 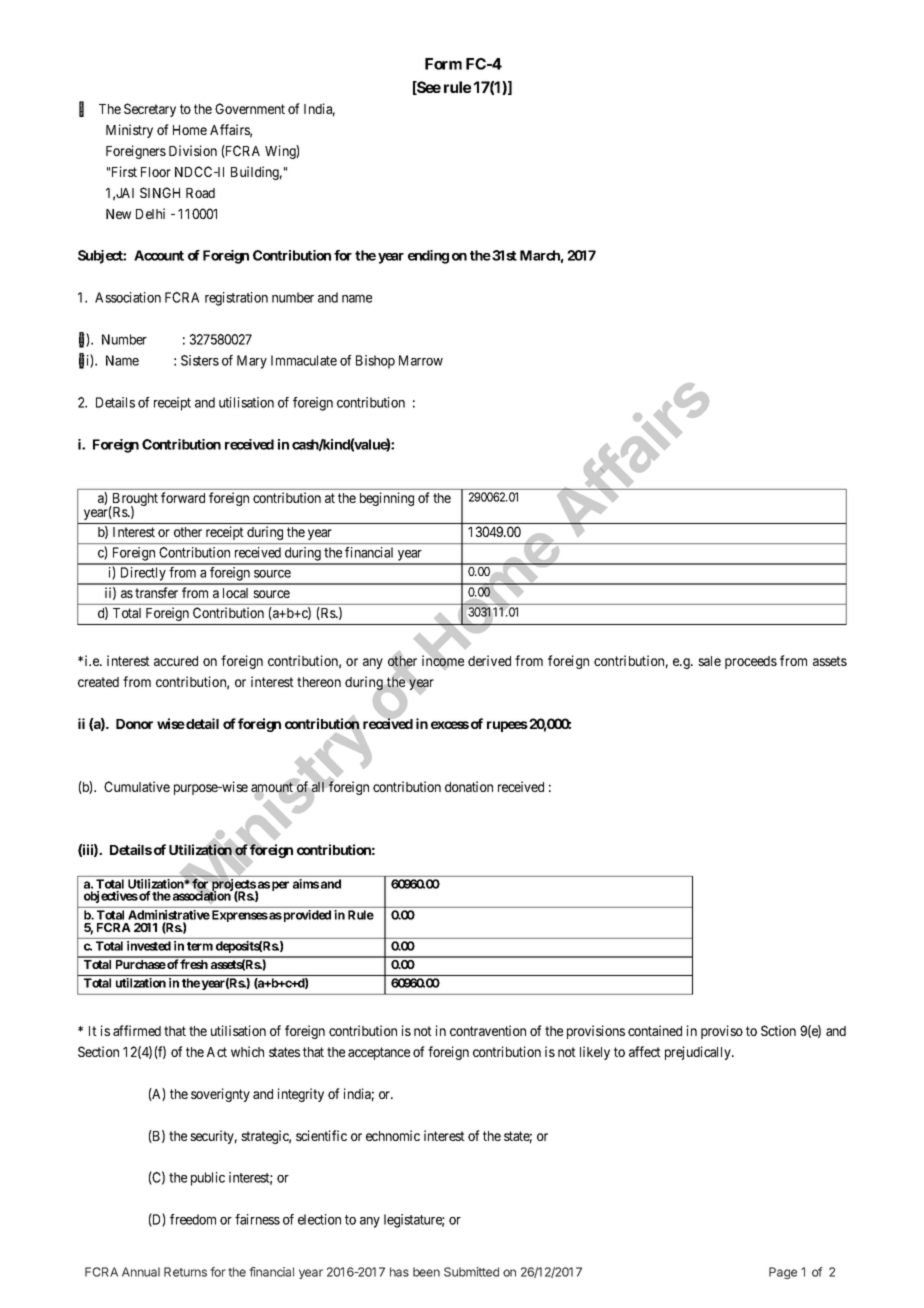 I want to click on contravention, so click(x=488, y=1030).
